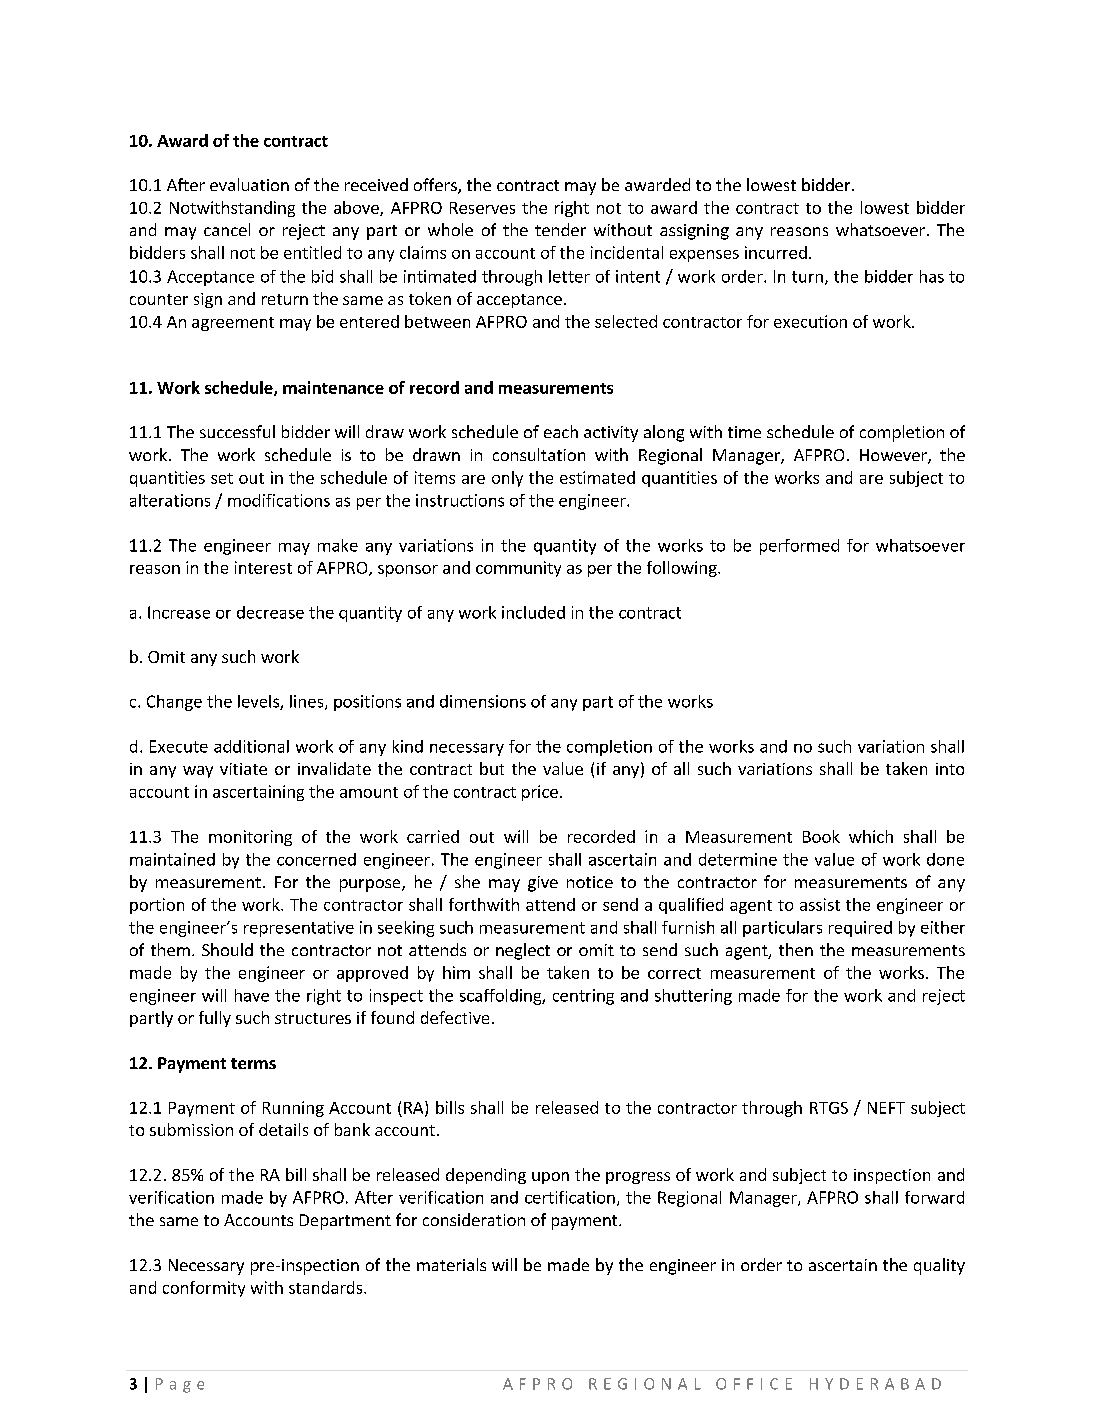 The height and width of the screenshot is (1416, 1094). What do you see at coordinates (539, 454) in the screenshot?
I see `consultation` at bounding box center [539, 454].
